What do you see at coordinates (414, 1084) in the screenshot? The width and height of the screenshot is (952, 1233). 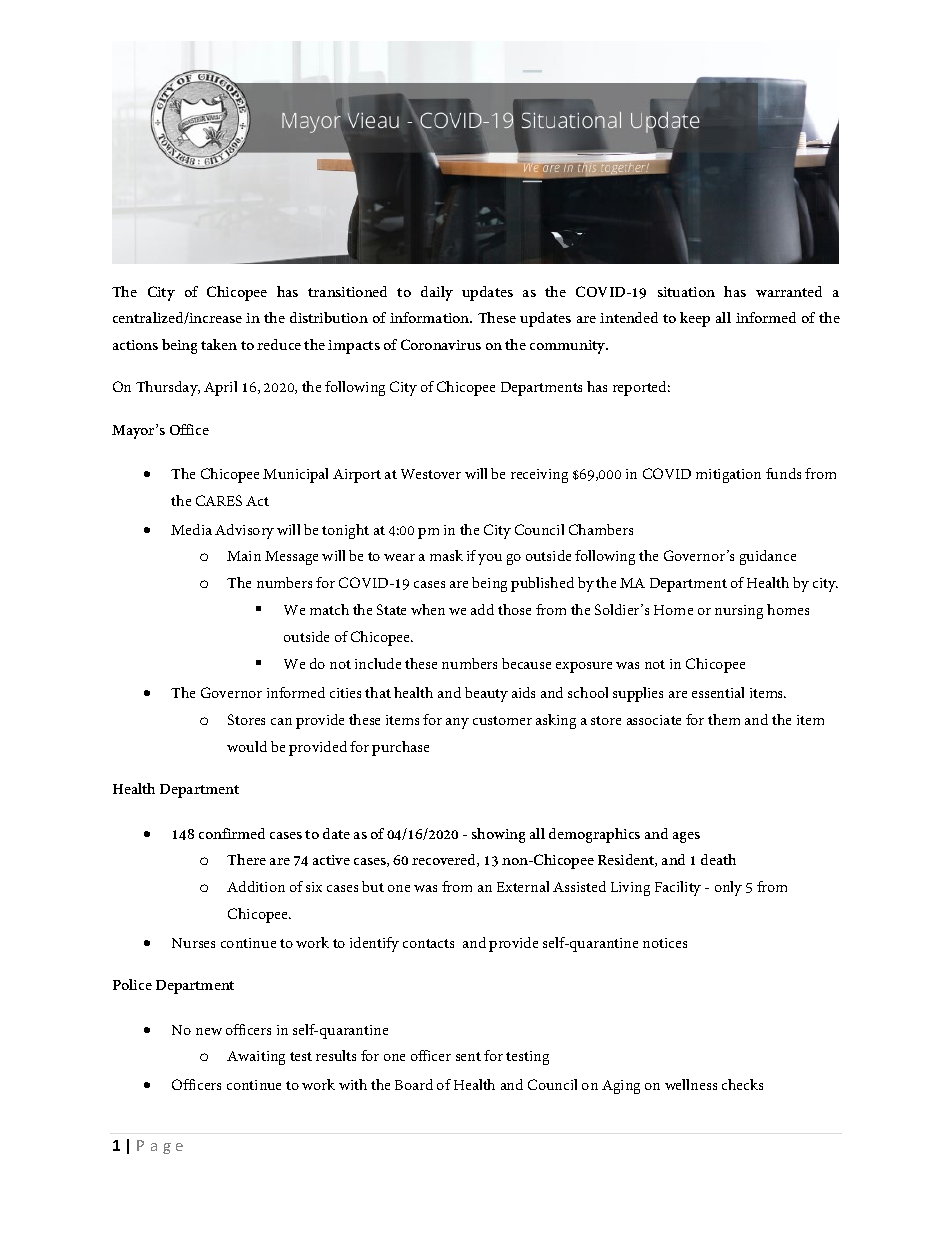 I see `Board` at bounding box center [414, 1084].
